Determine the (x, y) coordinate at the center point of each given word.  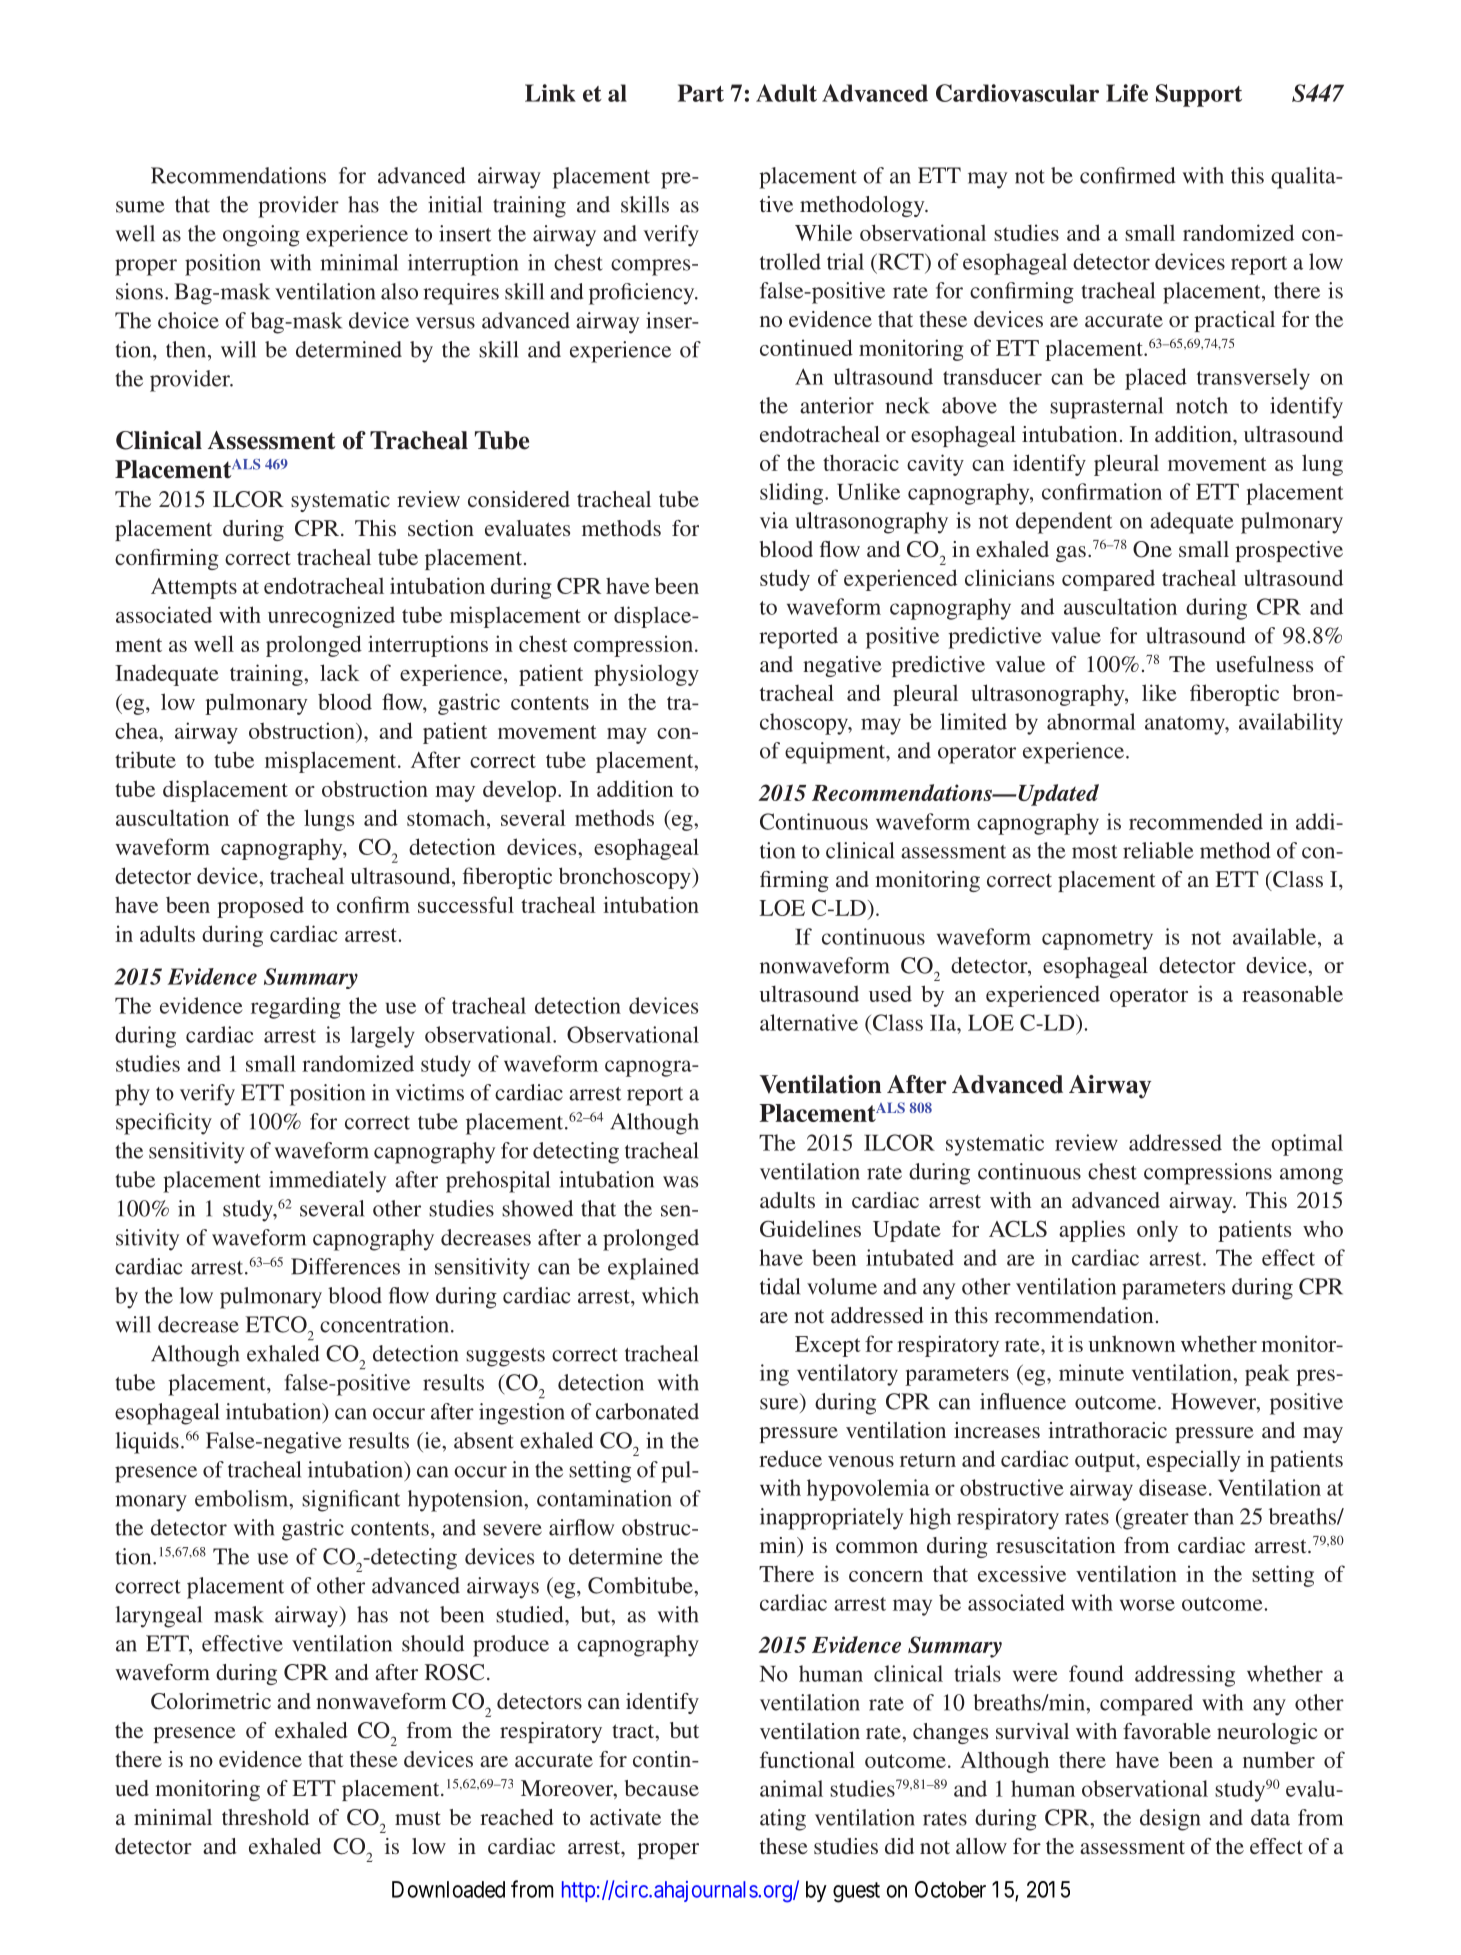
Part (701, 93)
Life (1127, 93)
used (890, 993)
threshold (265, 1817)
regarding (296, 1008)
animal (791, 1788)
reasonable (1292, 993)
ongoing (261, 236)
